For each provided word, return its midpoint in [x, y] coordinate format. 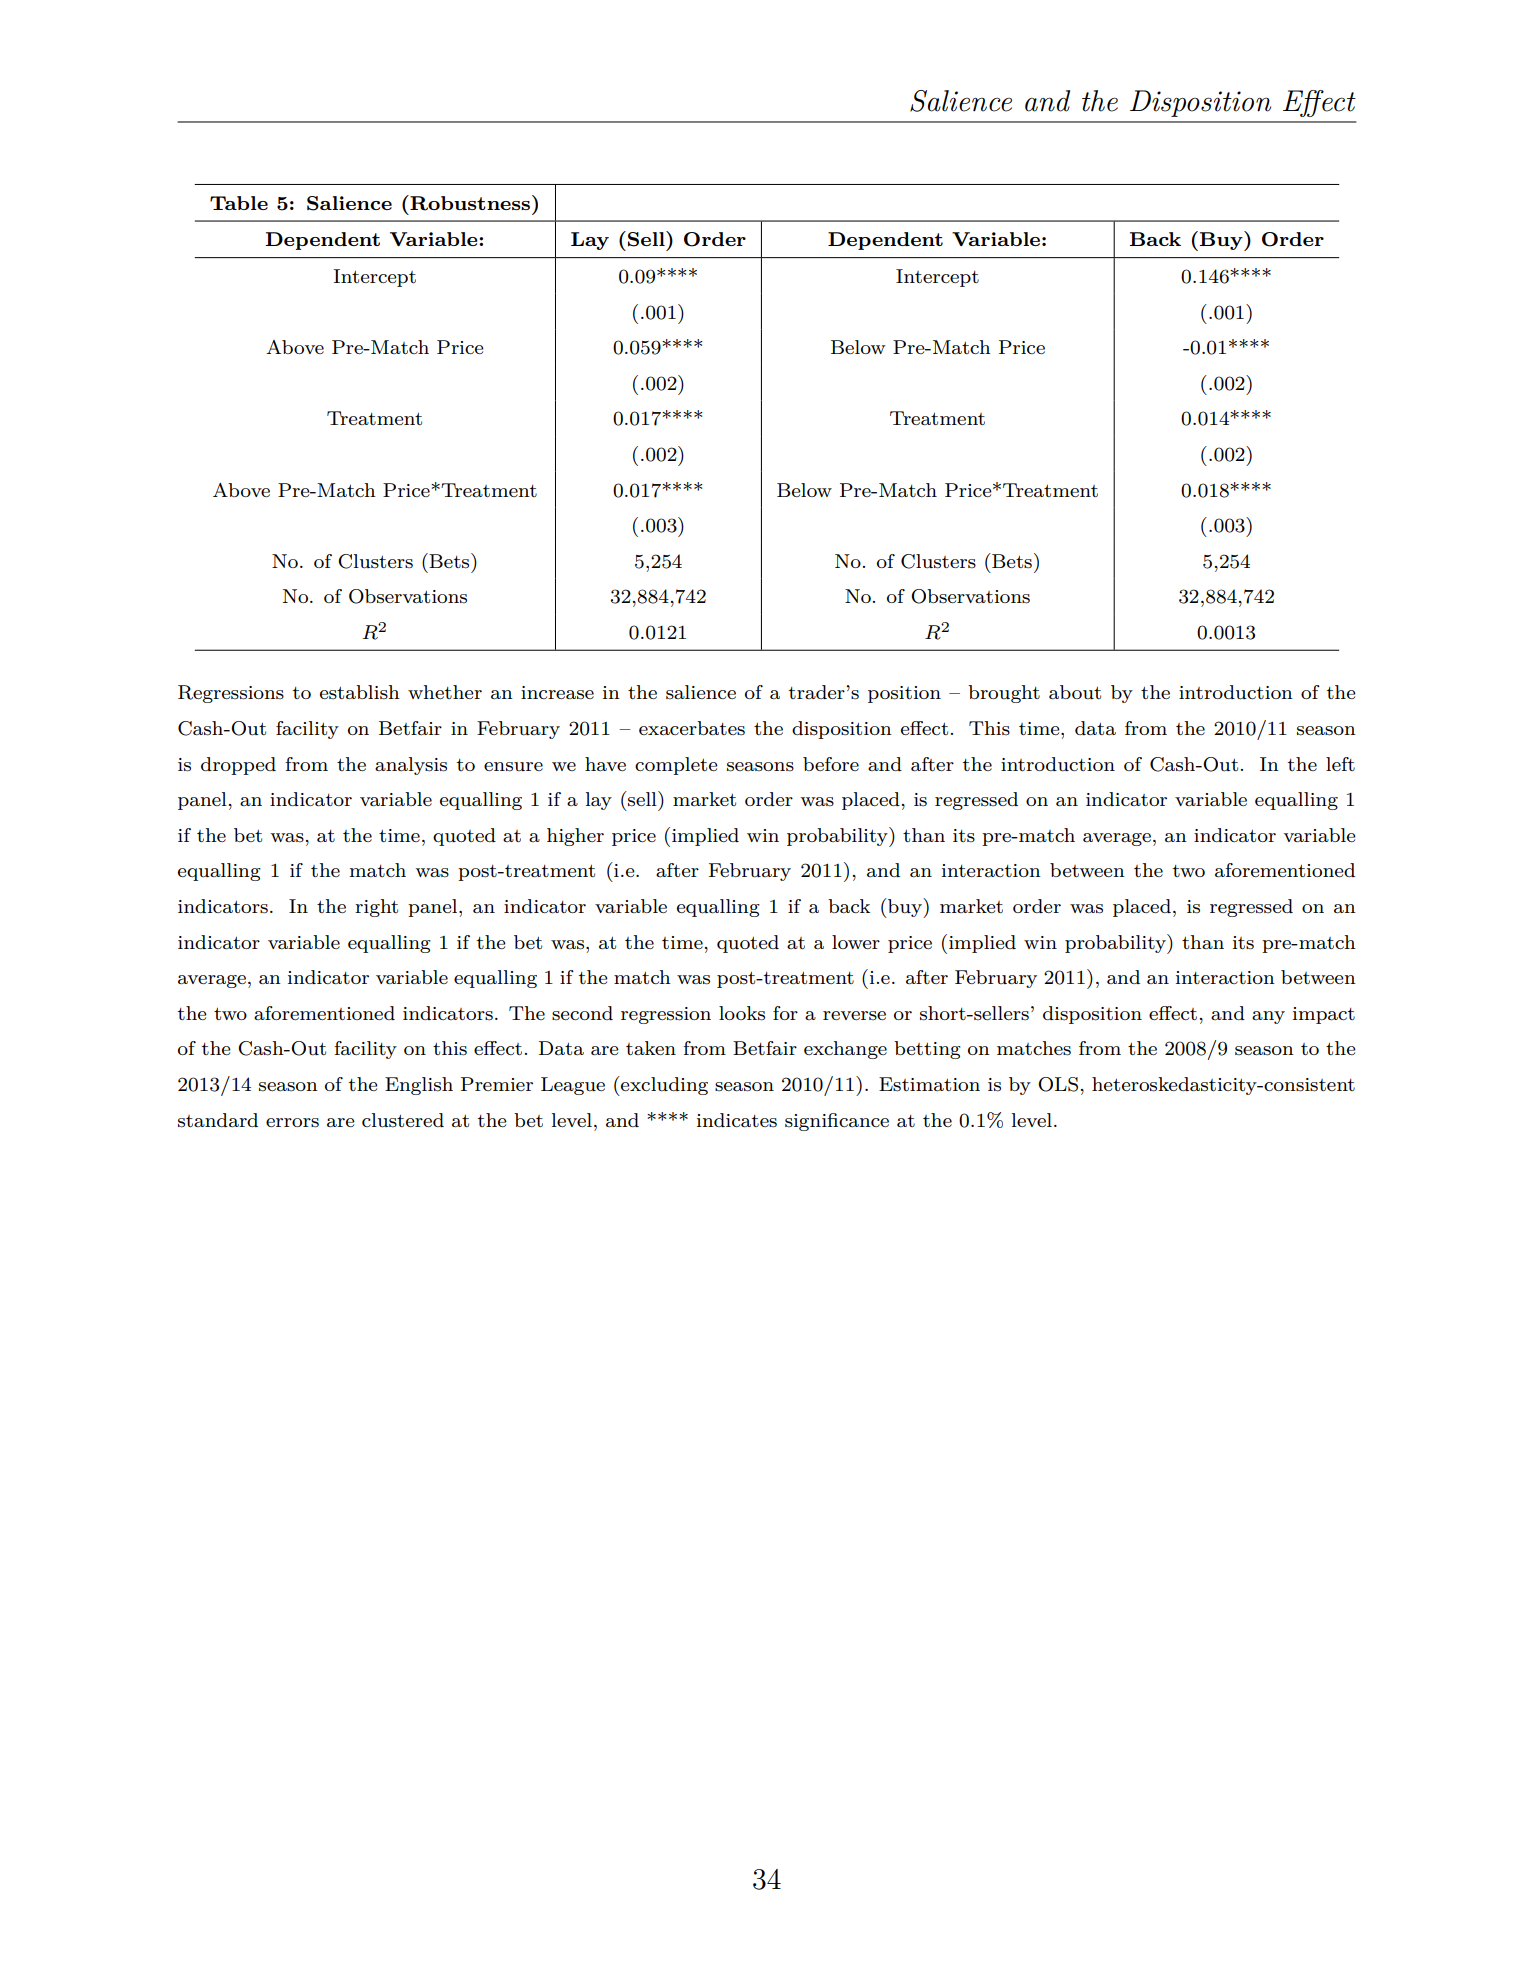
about [1075, 692]
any [1268, 1017]
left [1340, 764]
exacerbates [692, 728]
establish [360, 692]
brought [1004, 694]
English [419, 1086]
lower [856, 942]
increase [557, 693]
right [376, 908]
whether [445, 692]
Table [239, 203]
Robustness [469, 203]
